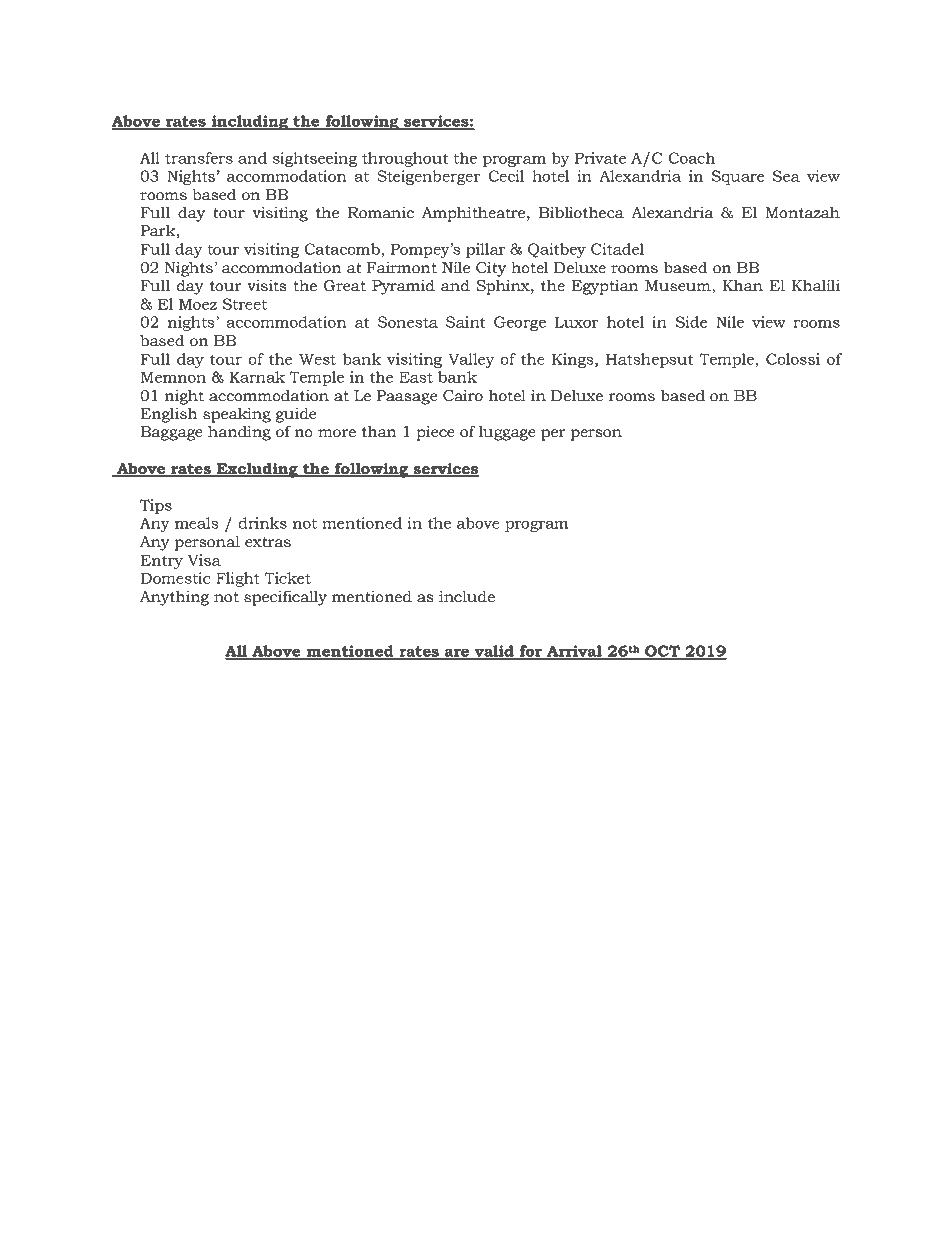 The width and height of the document is (952, 1233). I want to click on Colossi, so click(793, 359).
